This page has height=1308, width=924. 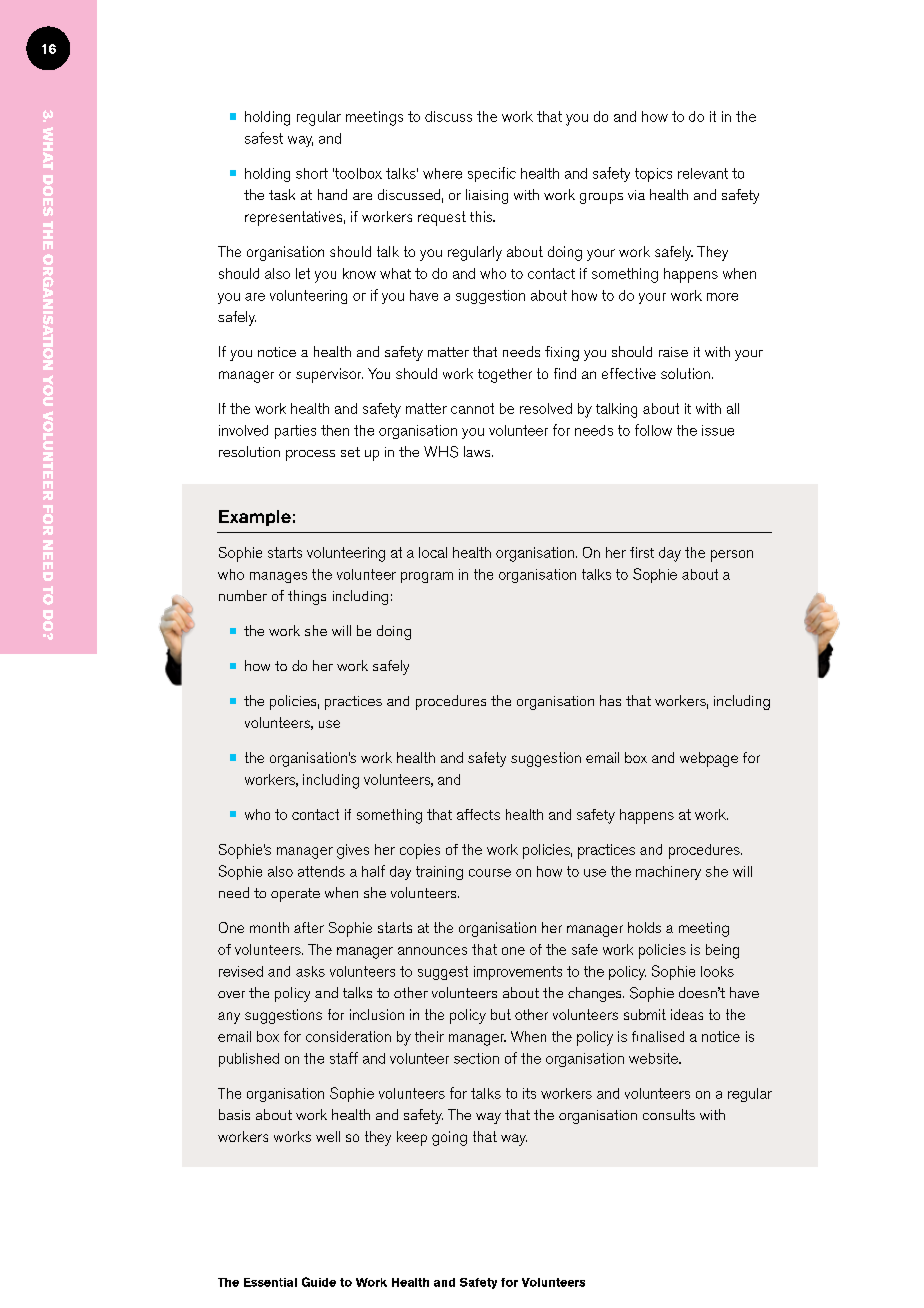 I want to click on Essential, so click(x=270, y=1282).
